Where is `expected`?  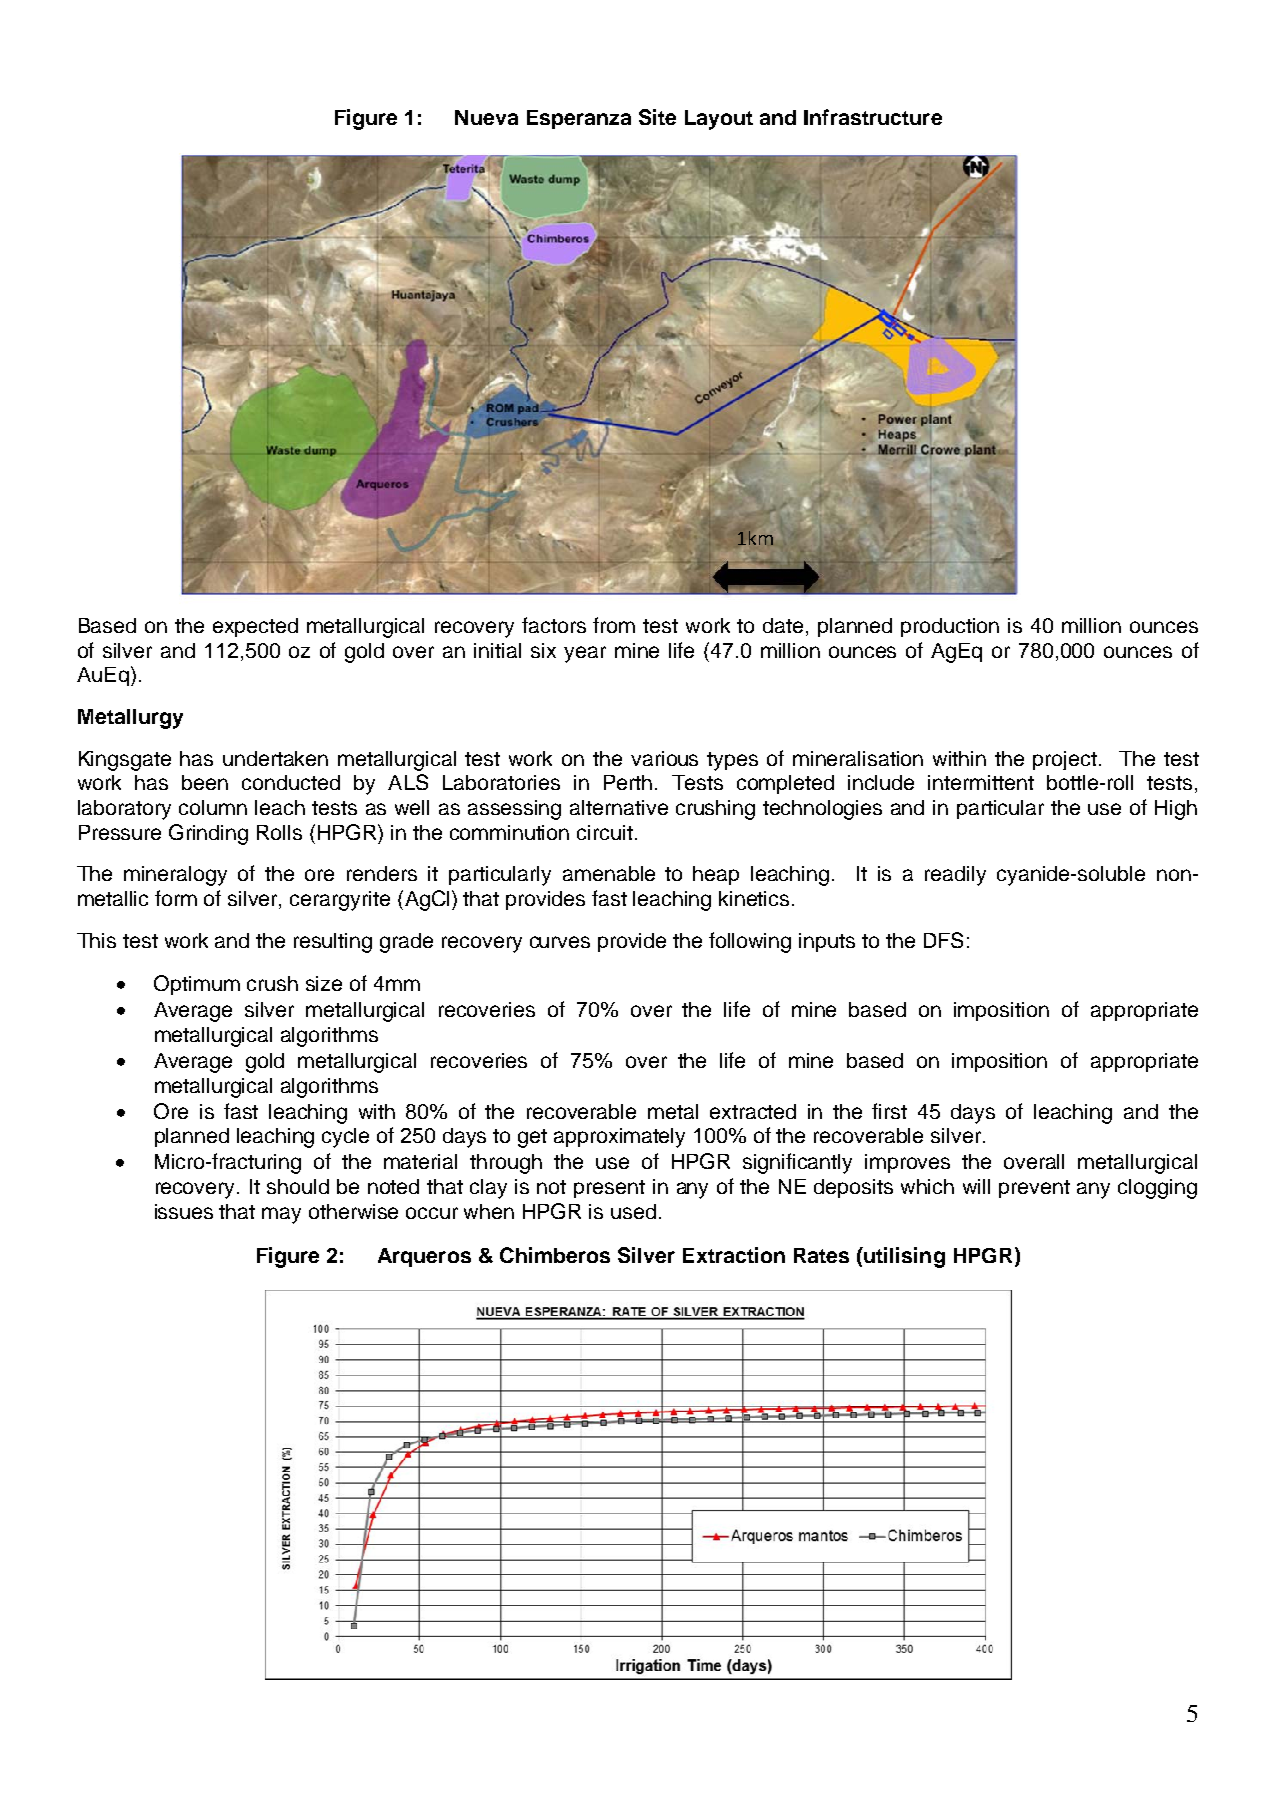 expected is located at coordinates (255, 627).
